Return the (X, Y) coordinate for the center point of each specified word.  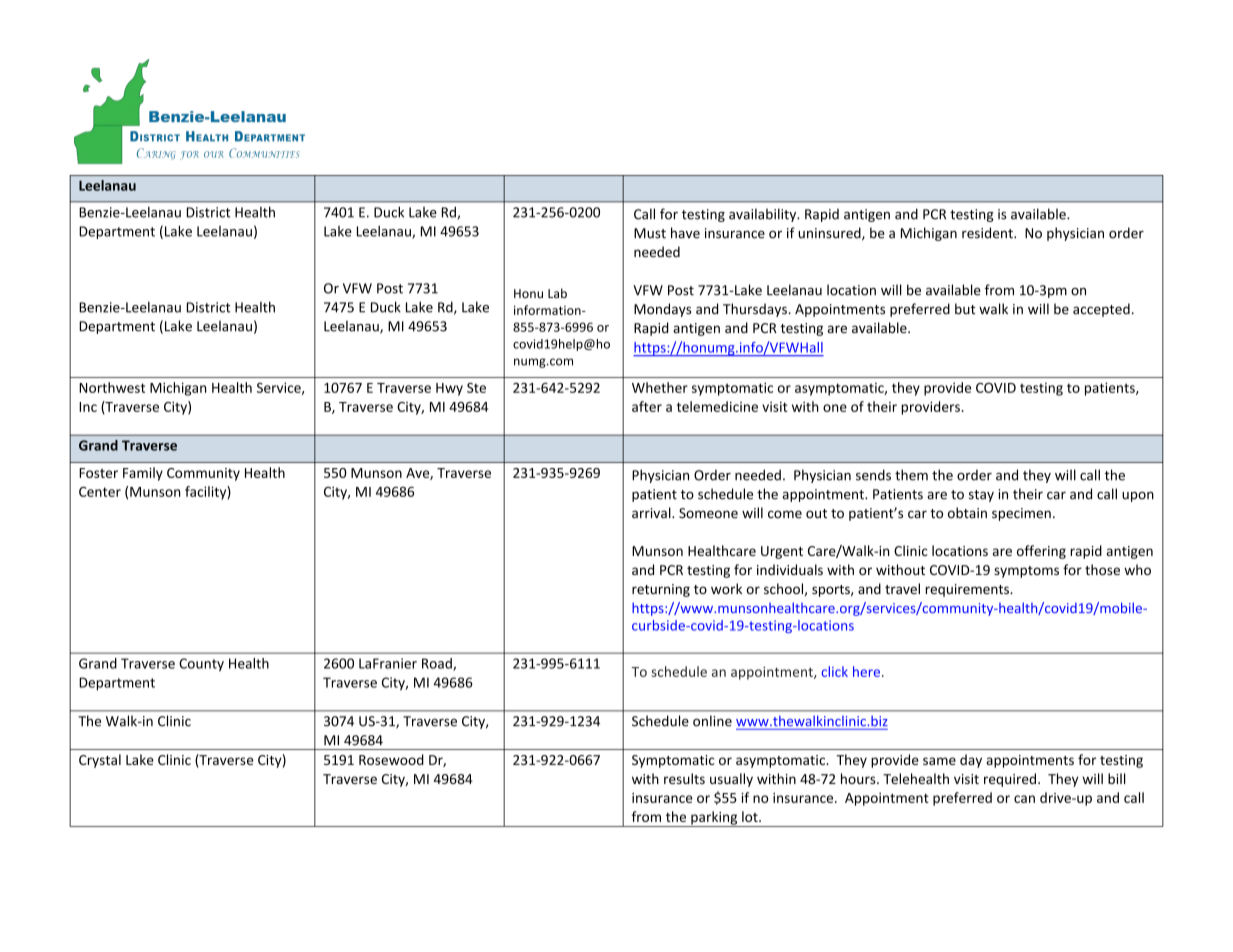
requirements (968, 590)
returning (661, 590)
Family (143, 474)
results (684, 778)
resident (988, 233)
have (685, 233)
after (647, 406)
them (911, 475)
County (201, 664)
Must (650, 233)
